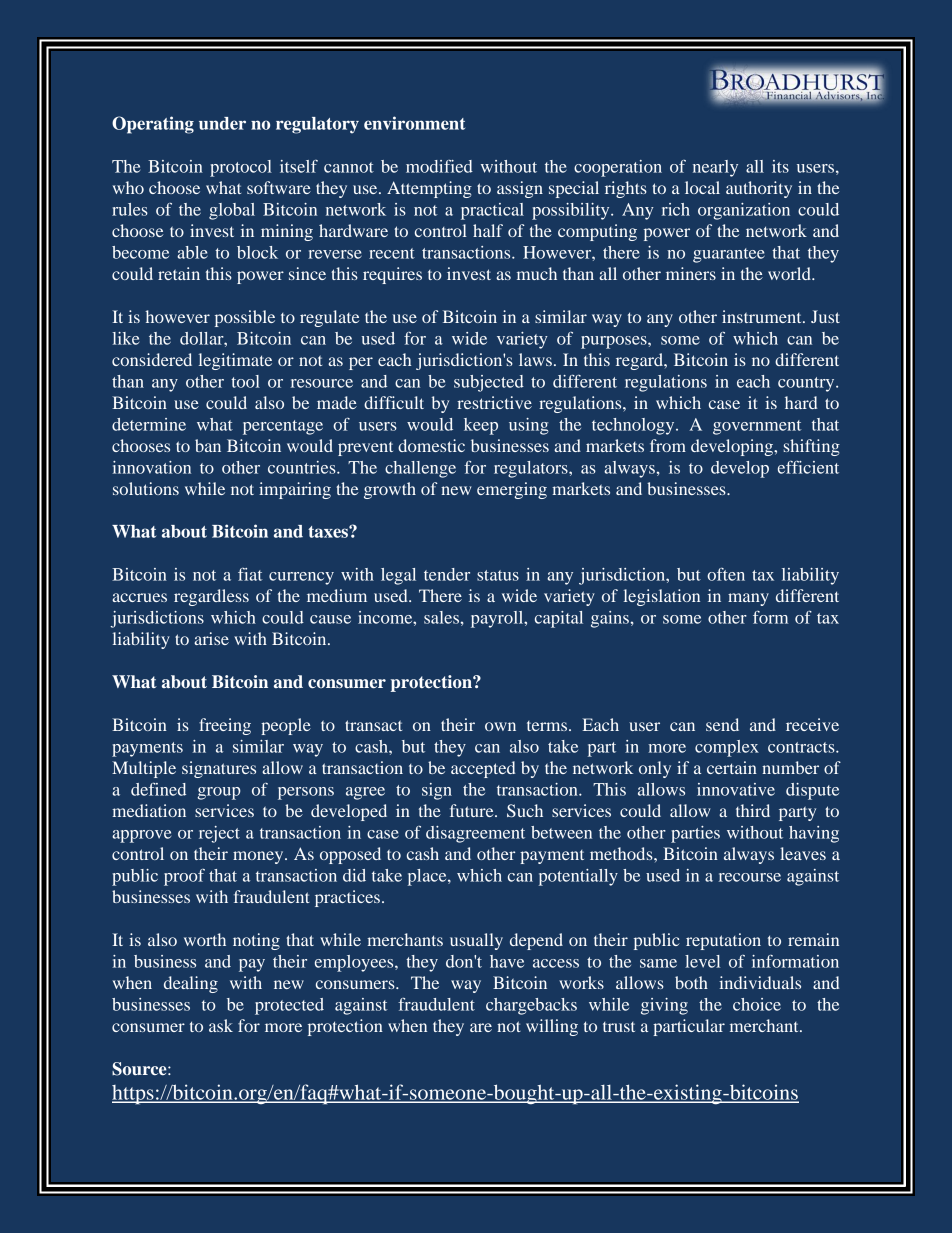  Describe the element at coordinates (726, 574) in the screenshot. I see `often` at that location.
